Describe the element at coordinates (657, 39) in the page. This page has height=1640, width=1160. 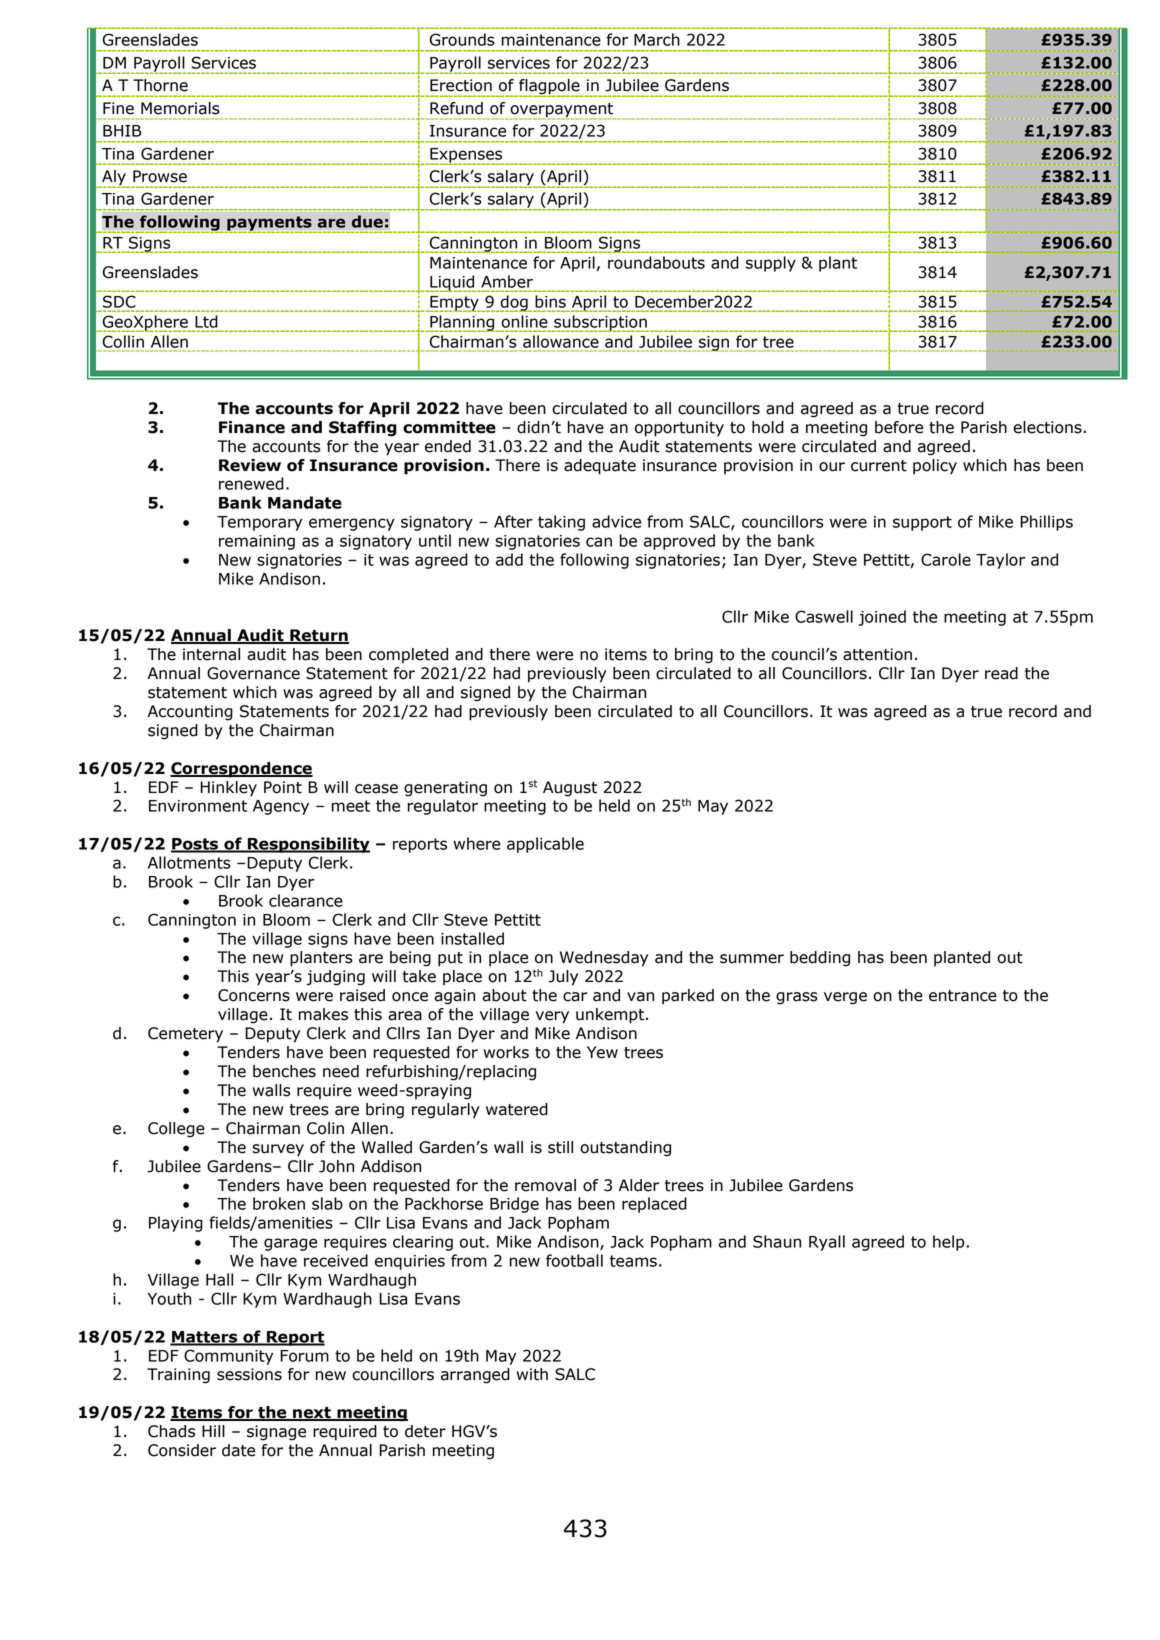
I see `March` at that location.
